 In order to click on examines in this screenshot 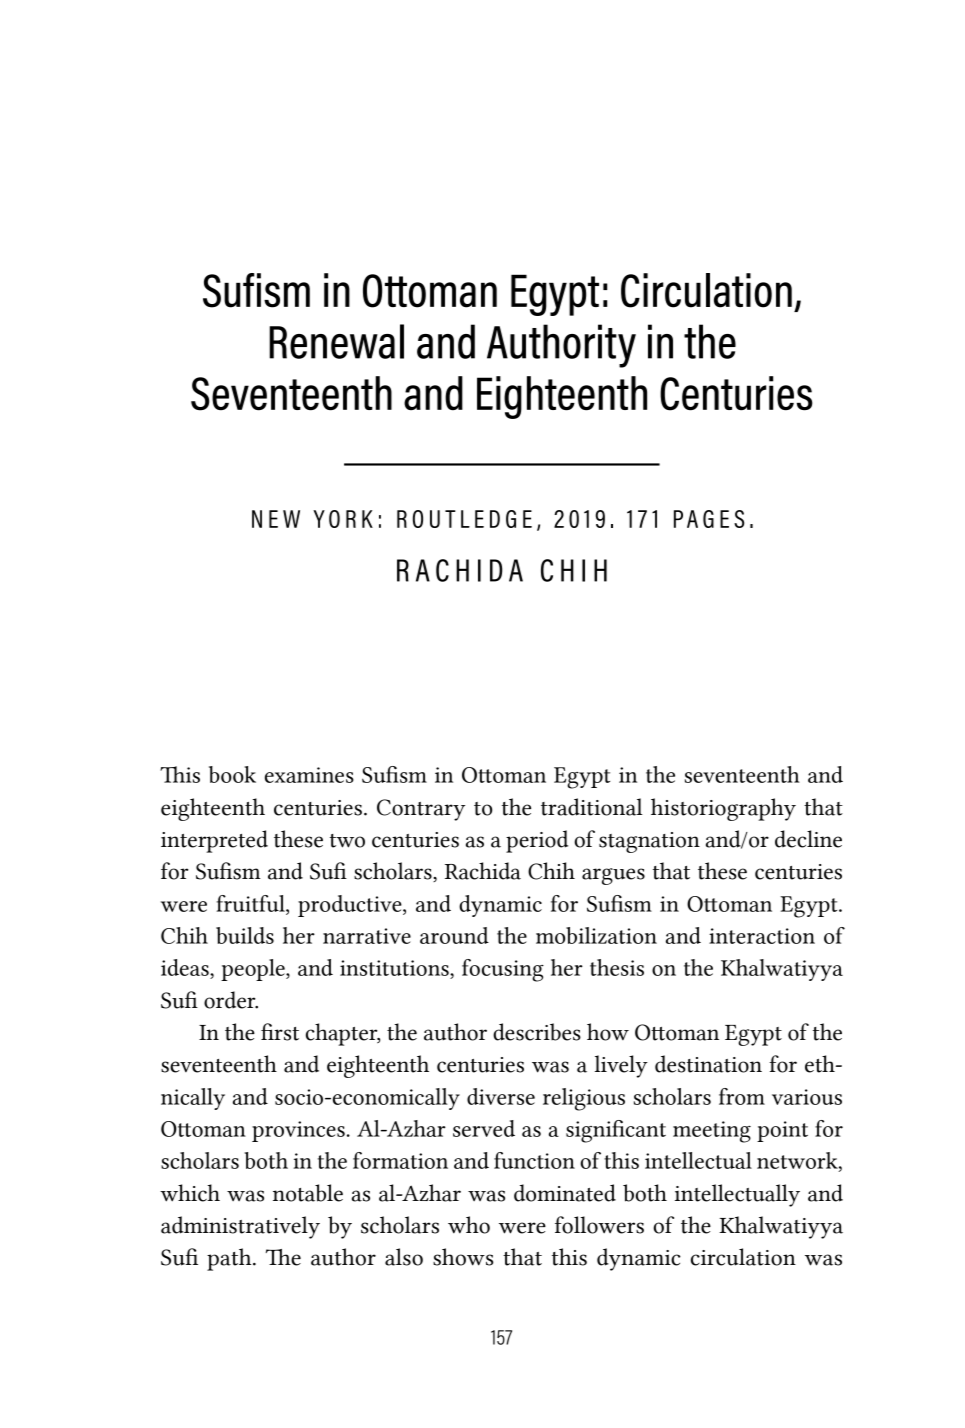, I will do `click(309, 775)`.
